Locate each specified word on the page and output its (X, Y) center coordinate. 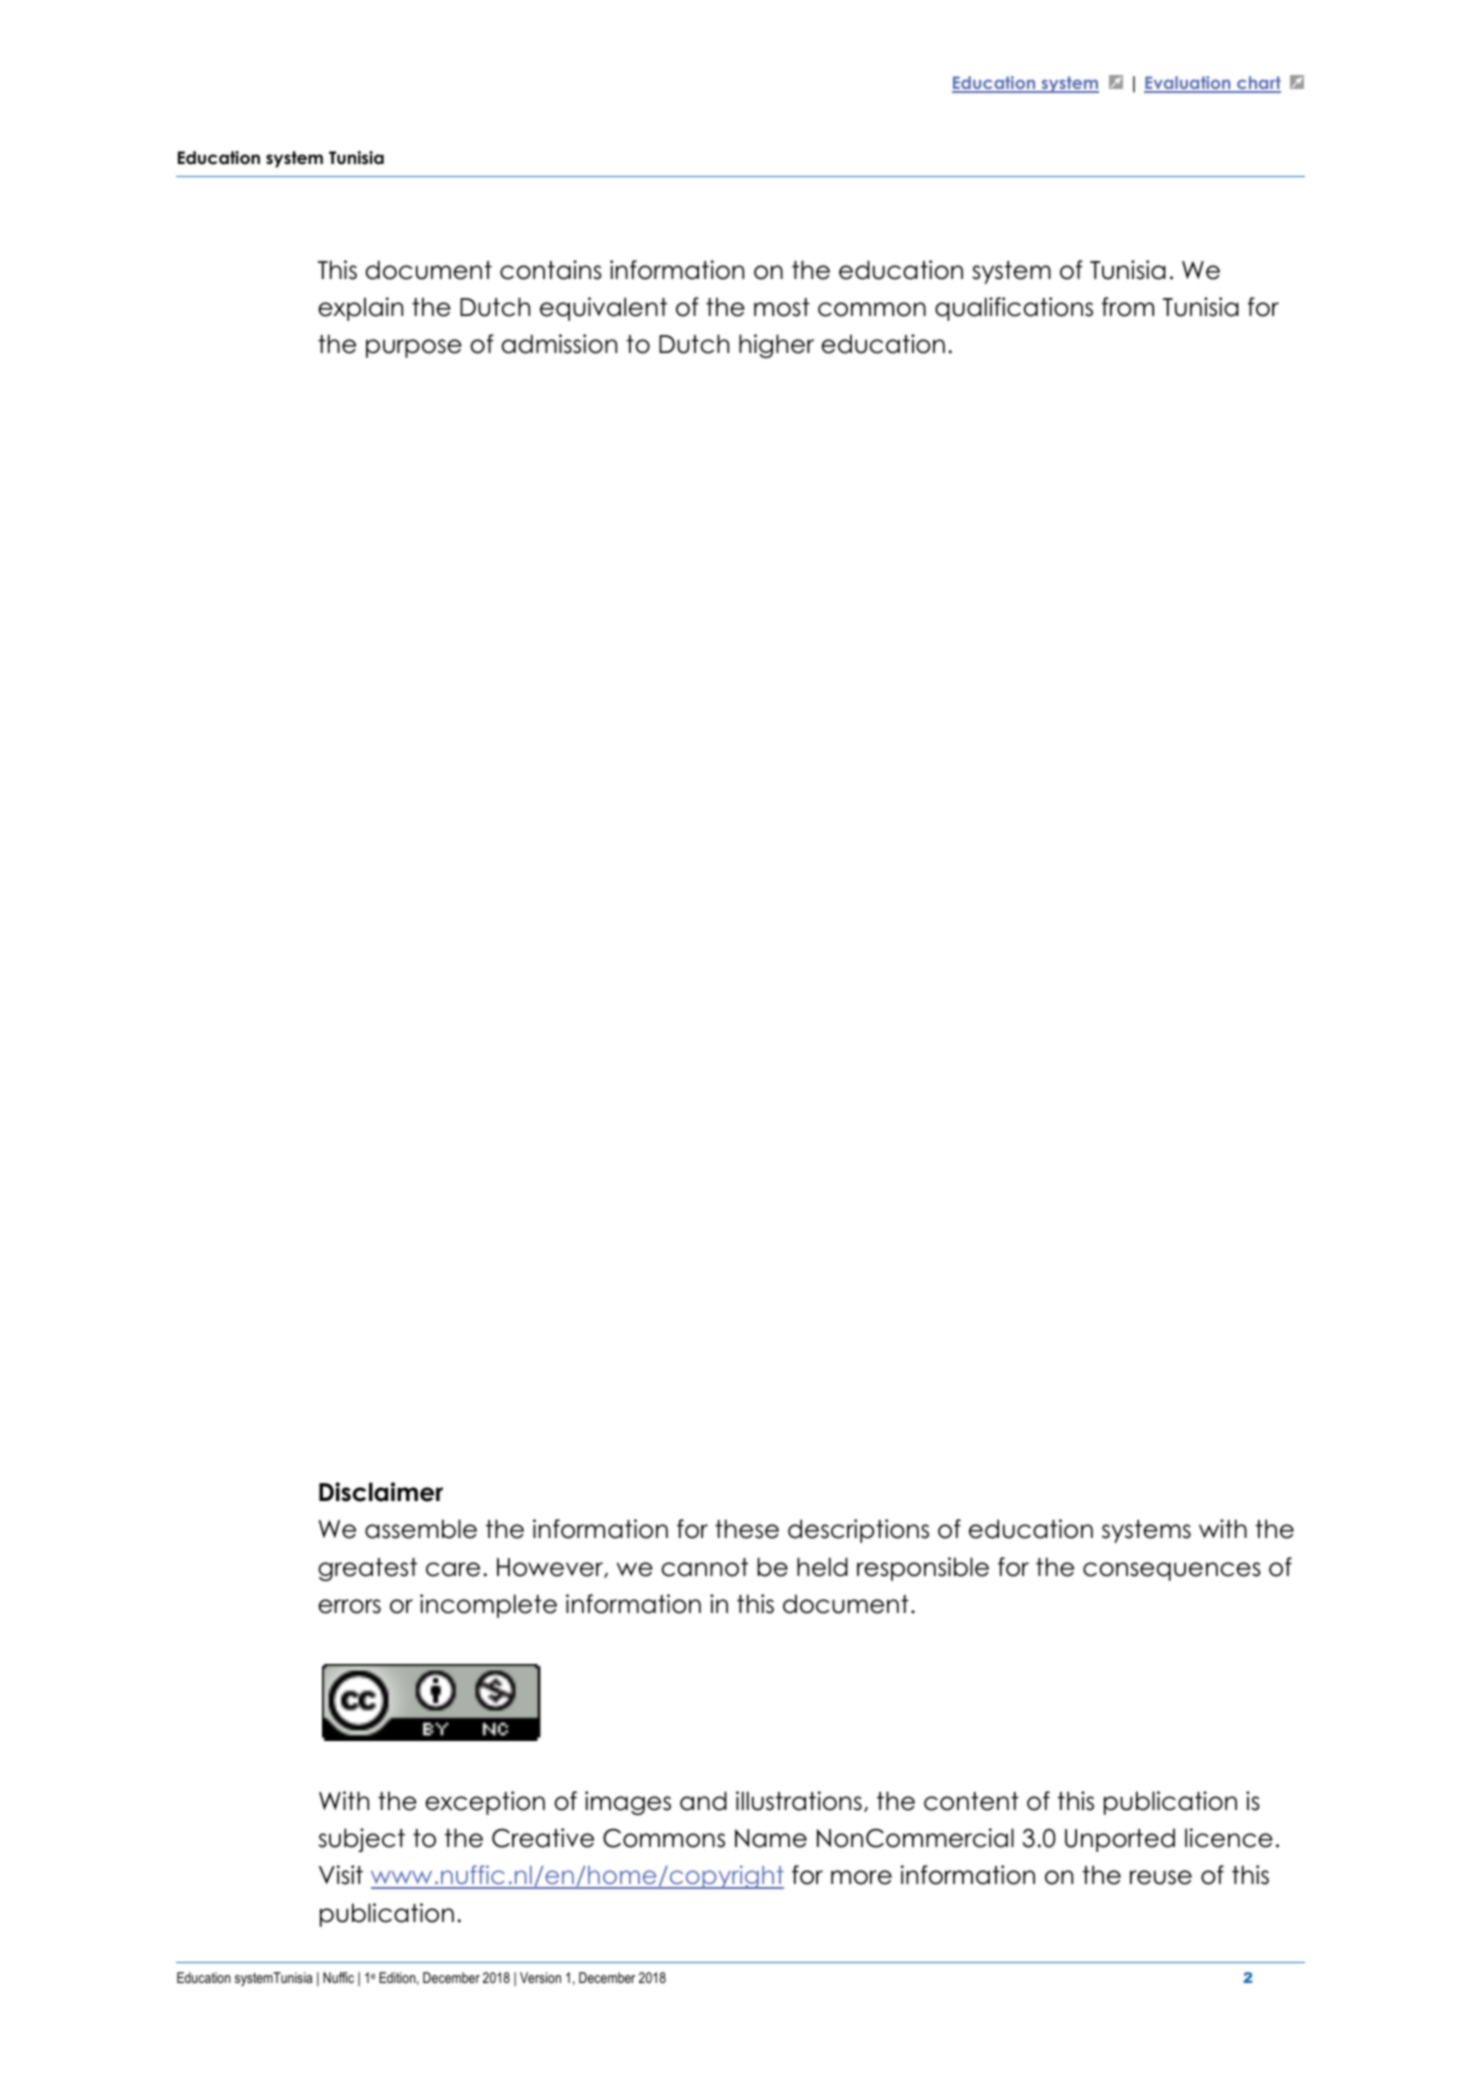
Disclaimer (381, 1492)
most (782, 307)
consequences (1172, 1571)
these (747, 1529)
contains (551, 270)
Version (540, 1977)
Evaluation (1188, 84)
